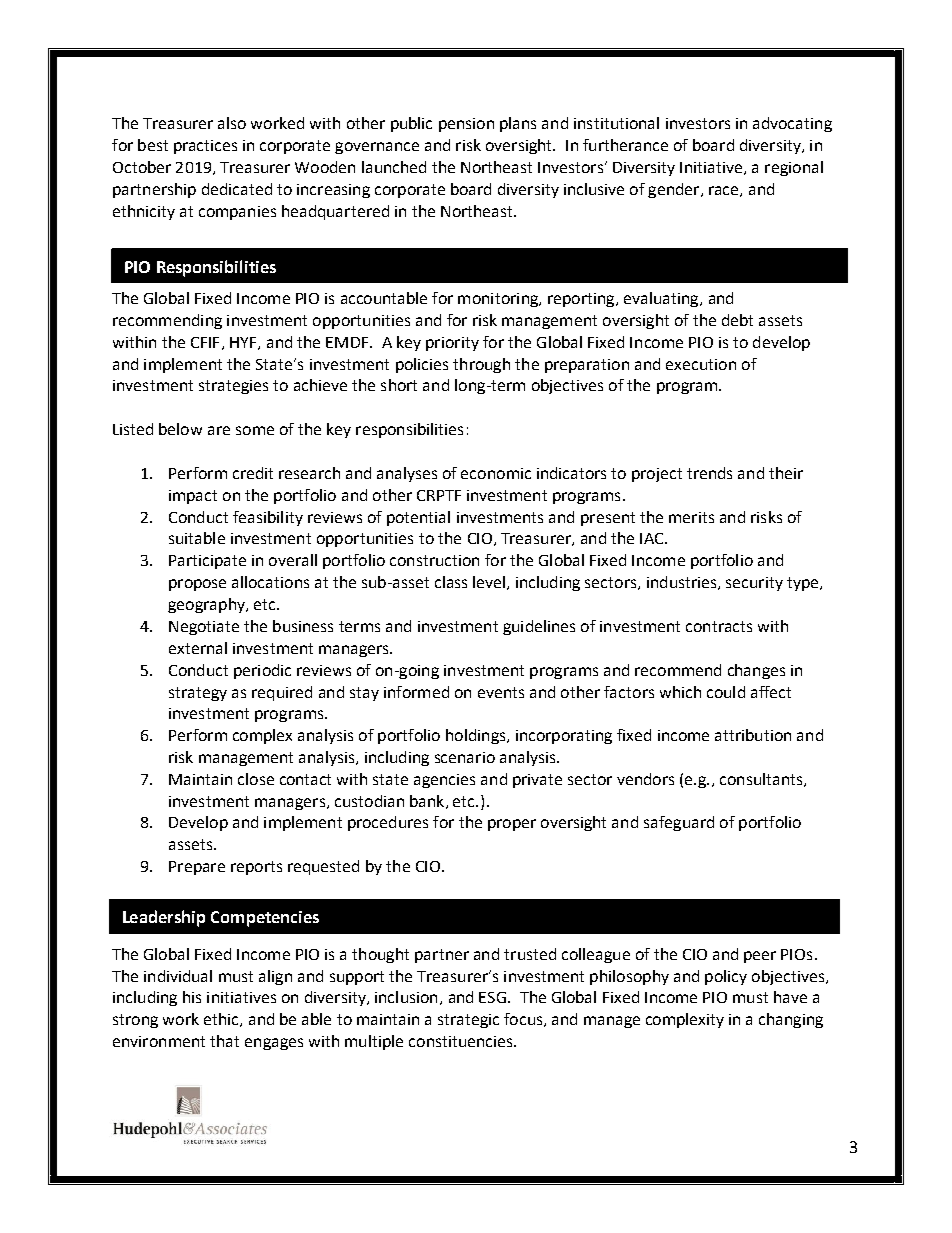  I want to click on propose, so click(197, 585).
